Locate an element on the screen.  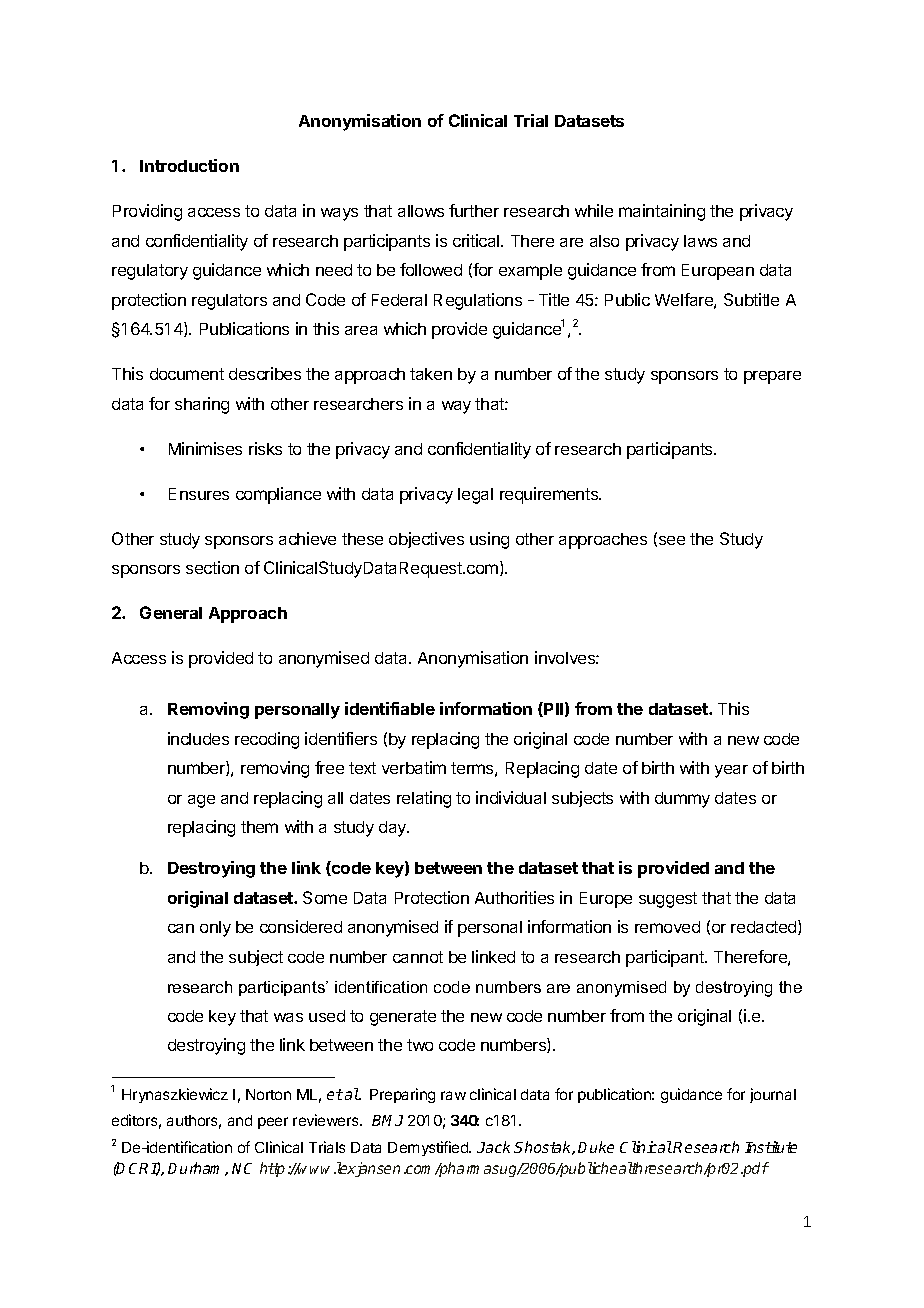
dummy is located at coordinates (682, 800).
